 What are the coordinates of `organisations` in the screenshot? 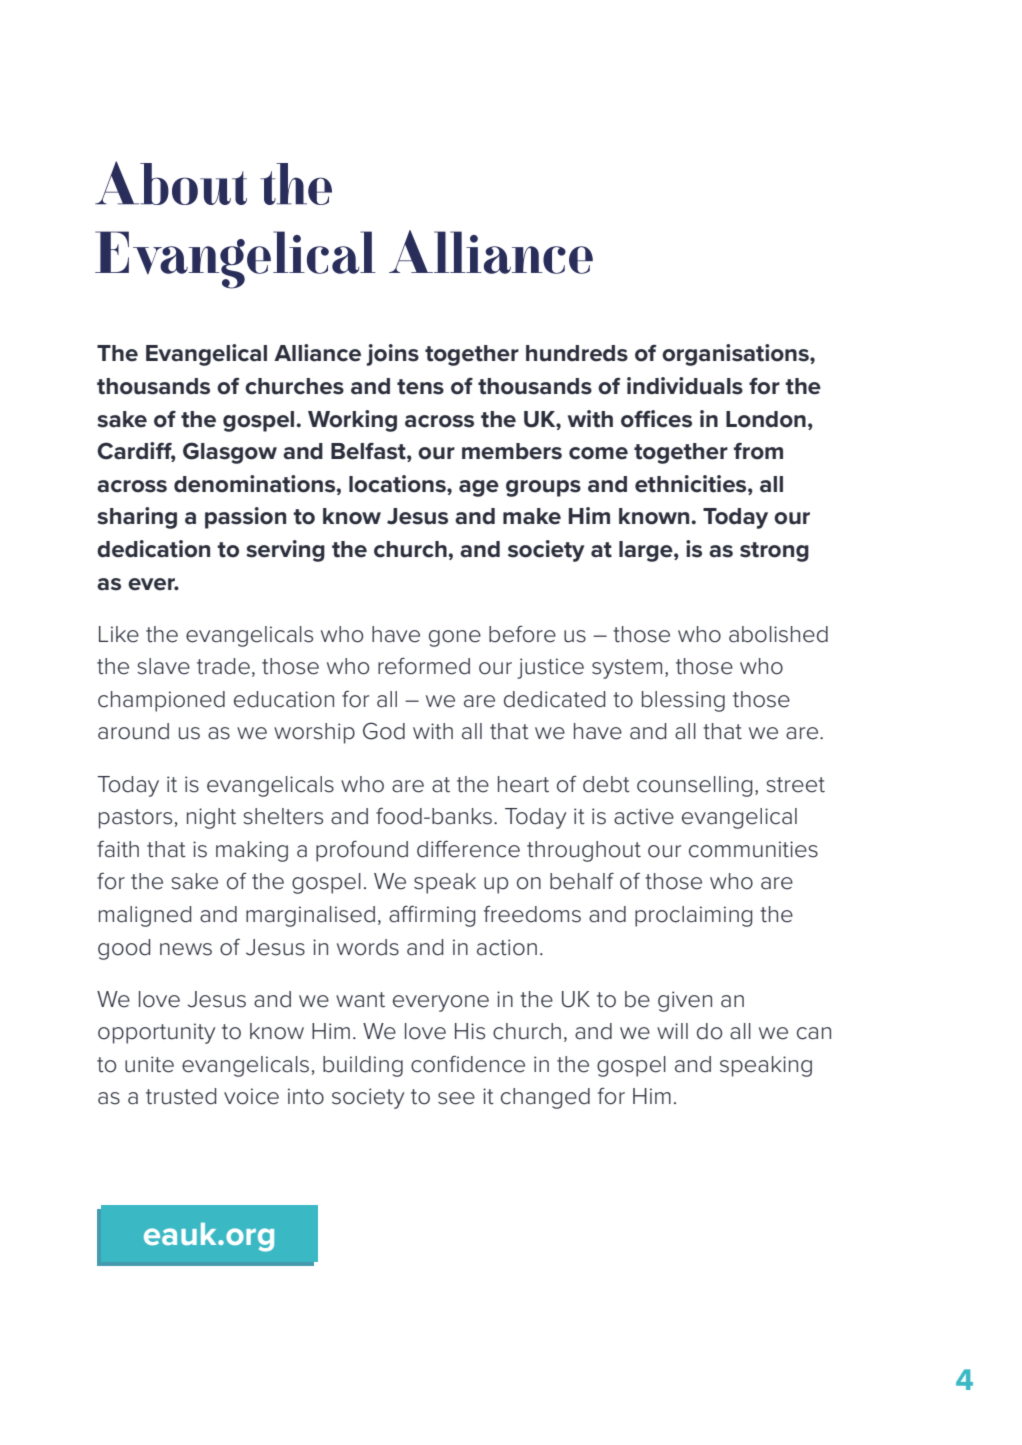 It's located at (736, 355).
